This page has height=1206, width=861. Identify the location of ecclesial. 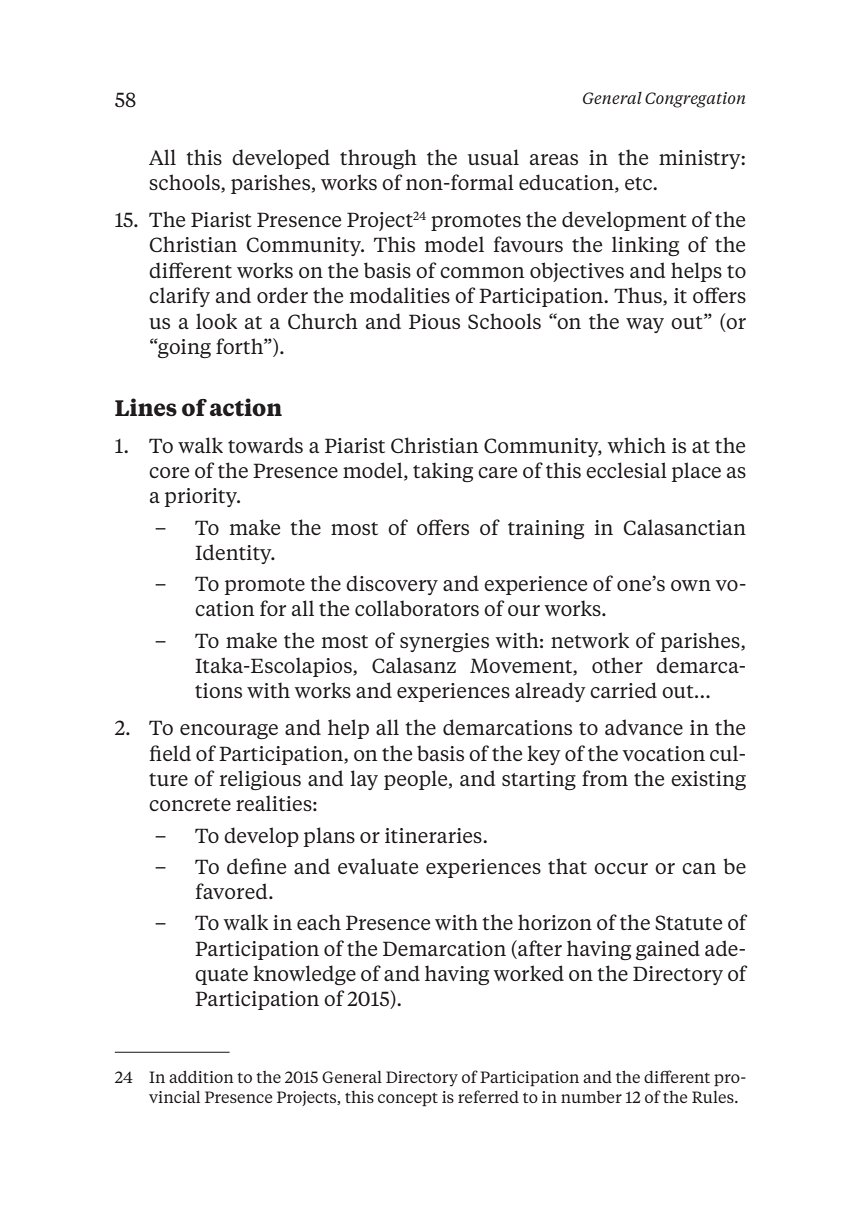
(626, 470).
